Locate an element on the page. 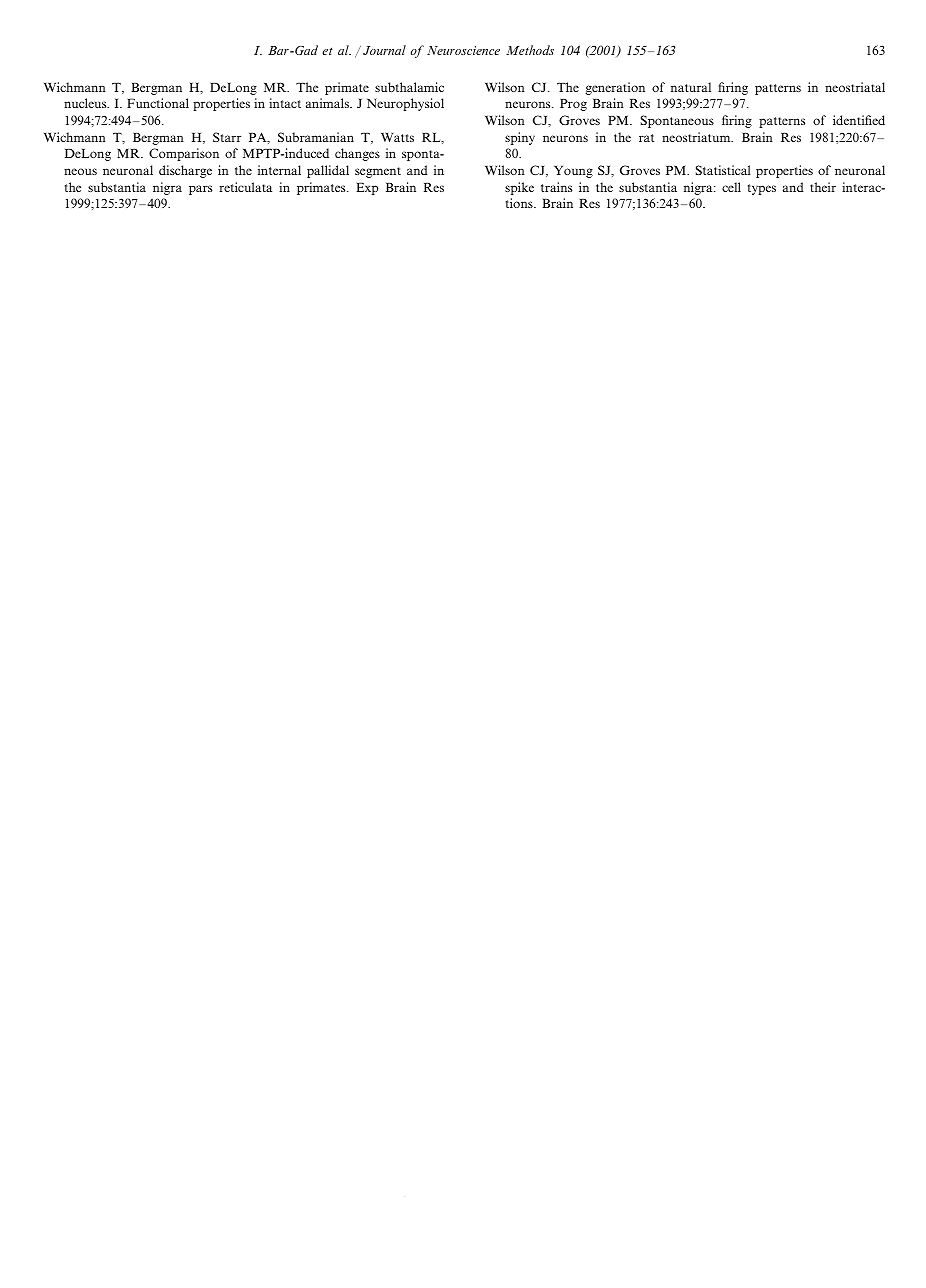  Starr is located at coordinates (227, 137).
